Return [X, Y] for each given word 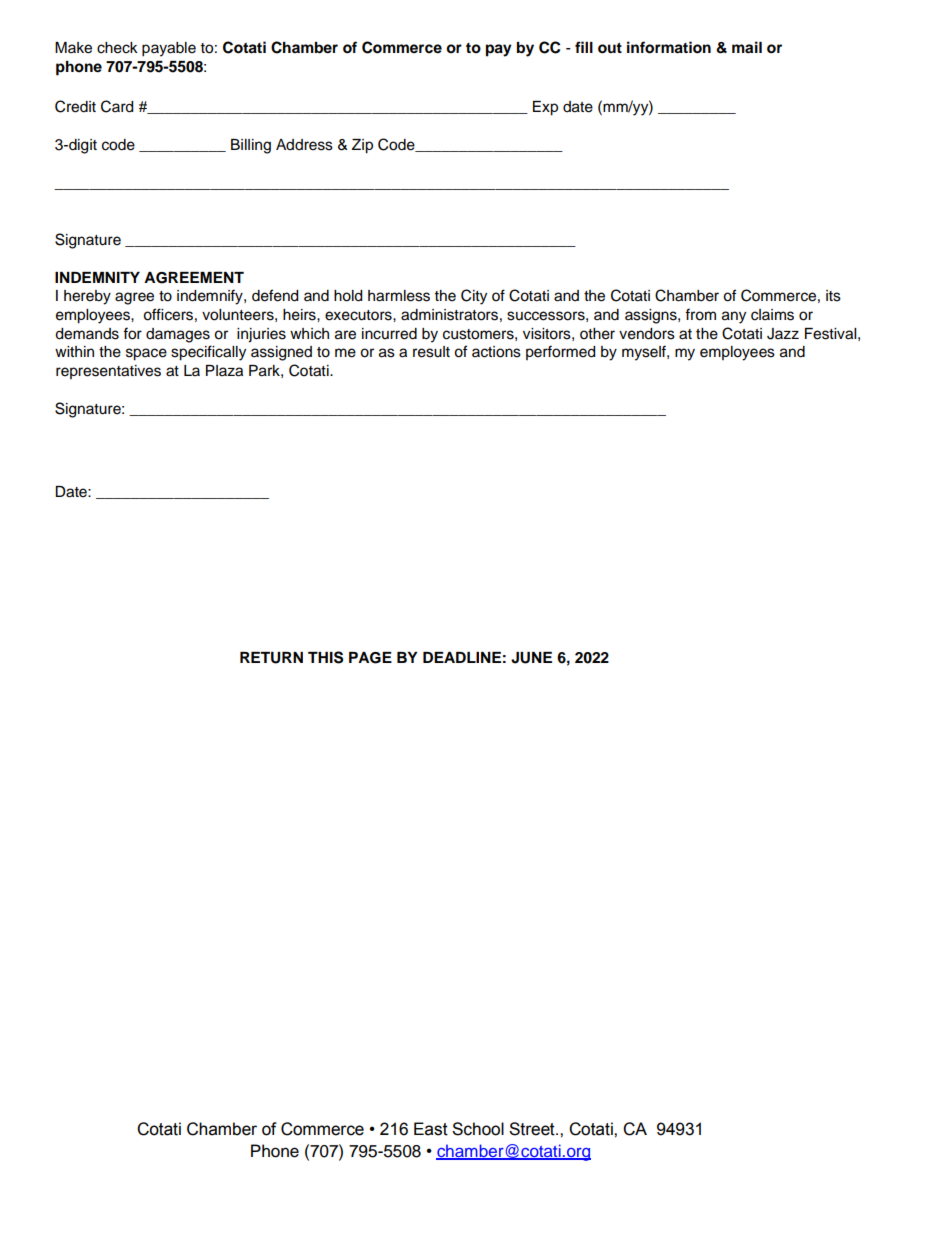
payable [169, 49]
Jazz [783, 334]
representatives [108, 372]
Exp [545, 108]
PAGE [370, 658]
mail [747, 47]
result [431, 352]
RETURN [271, 658]
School [478, 1129]
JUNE [531, 658]
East [431, 1129]
